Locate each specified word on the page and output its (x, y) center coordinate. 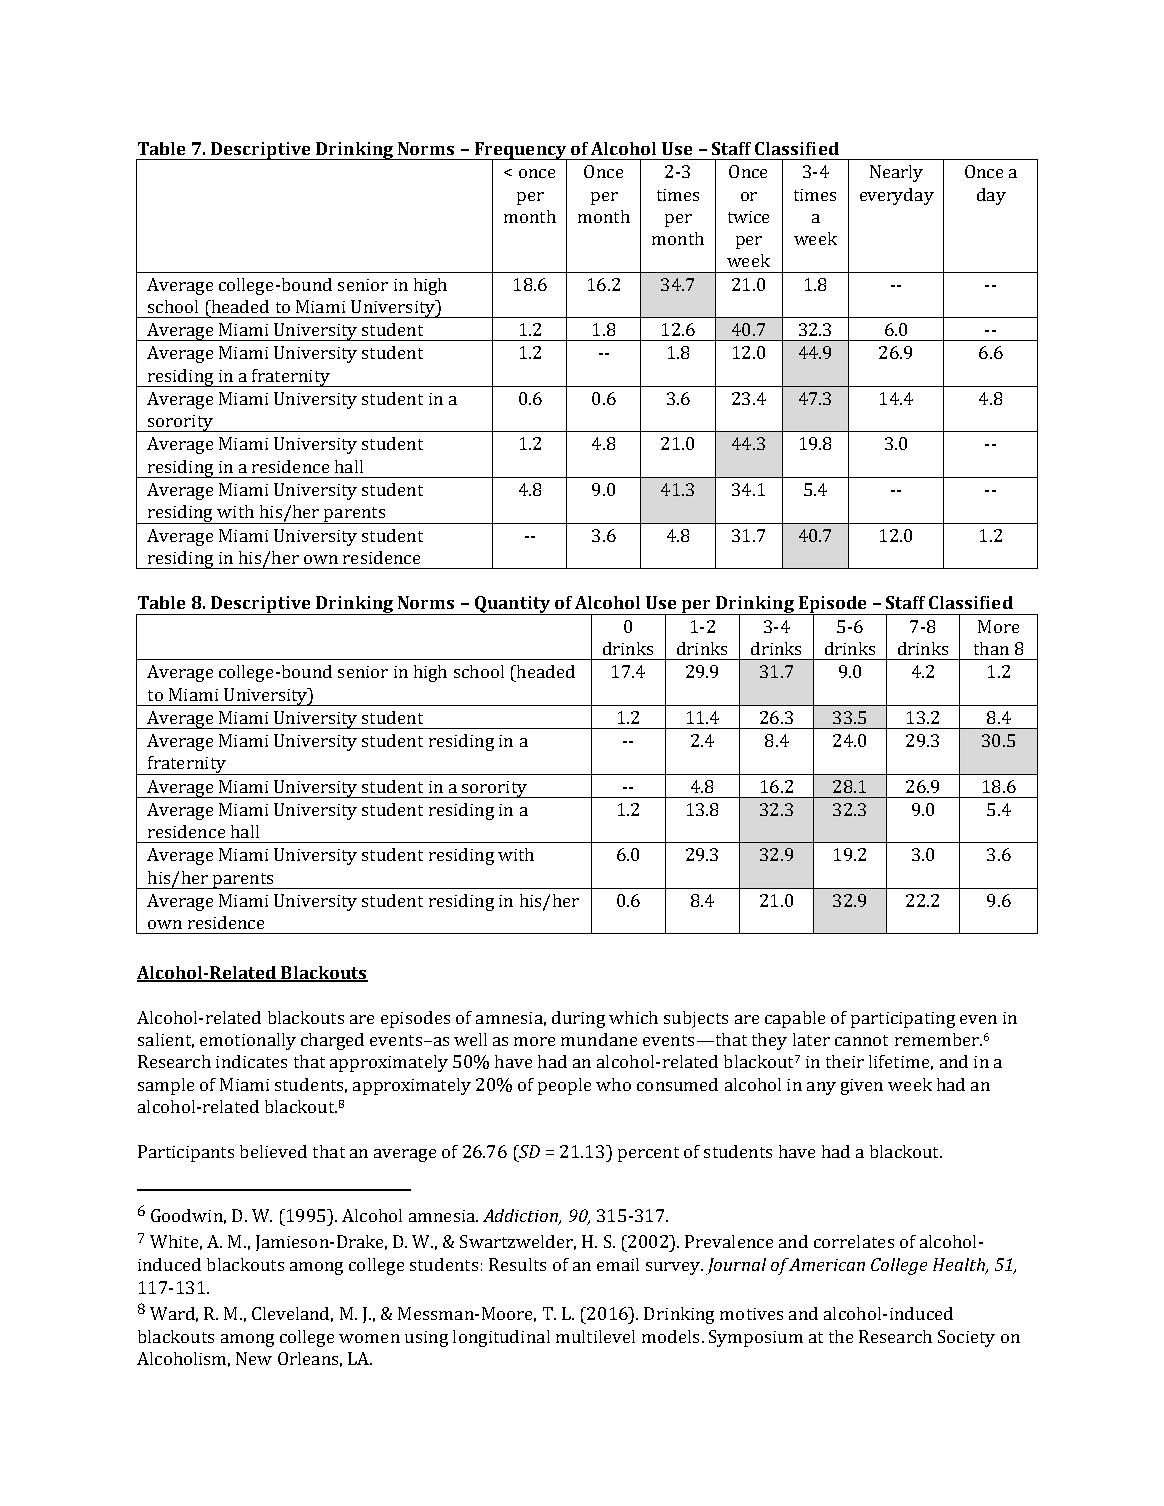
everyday (897, 196)
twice (748, 217)
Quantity (512, 605)
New (254, 1358)
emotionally (248, 1041)
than (991, 648)
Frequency (520, 151)
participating (903, 1020)
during (578, 1019)
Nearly (896, 173)
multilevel (595, 1336)
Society (966, 1338)
